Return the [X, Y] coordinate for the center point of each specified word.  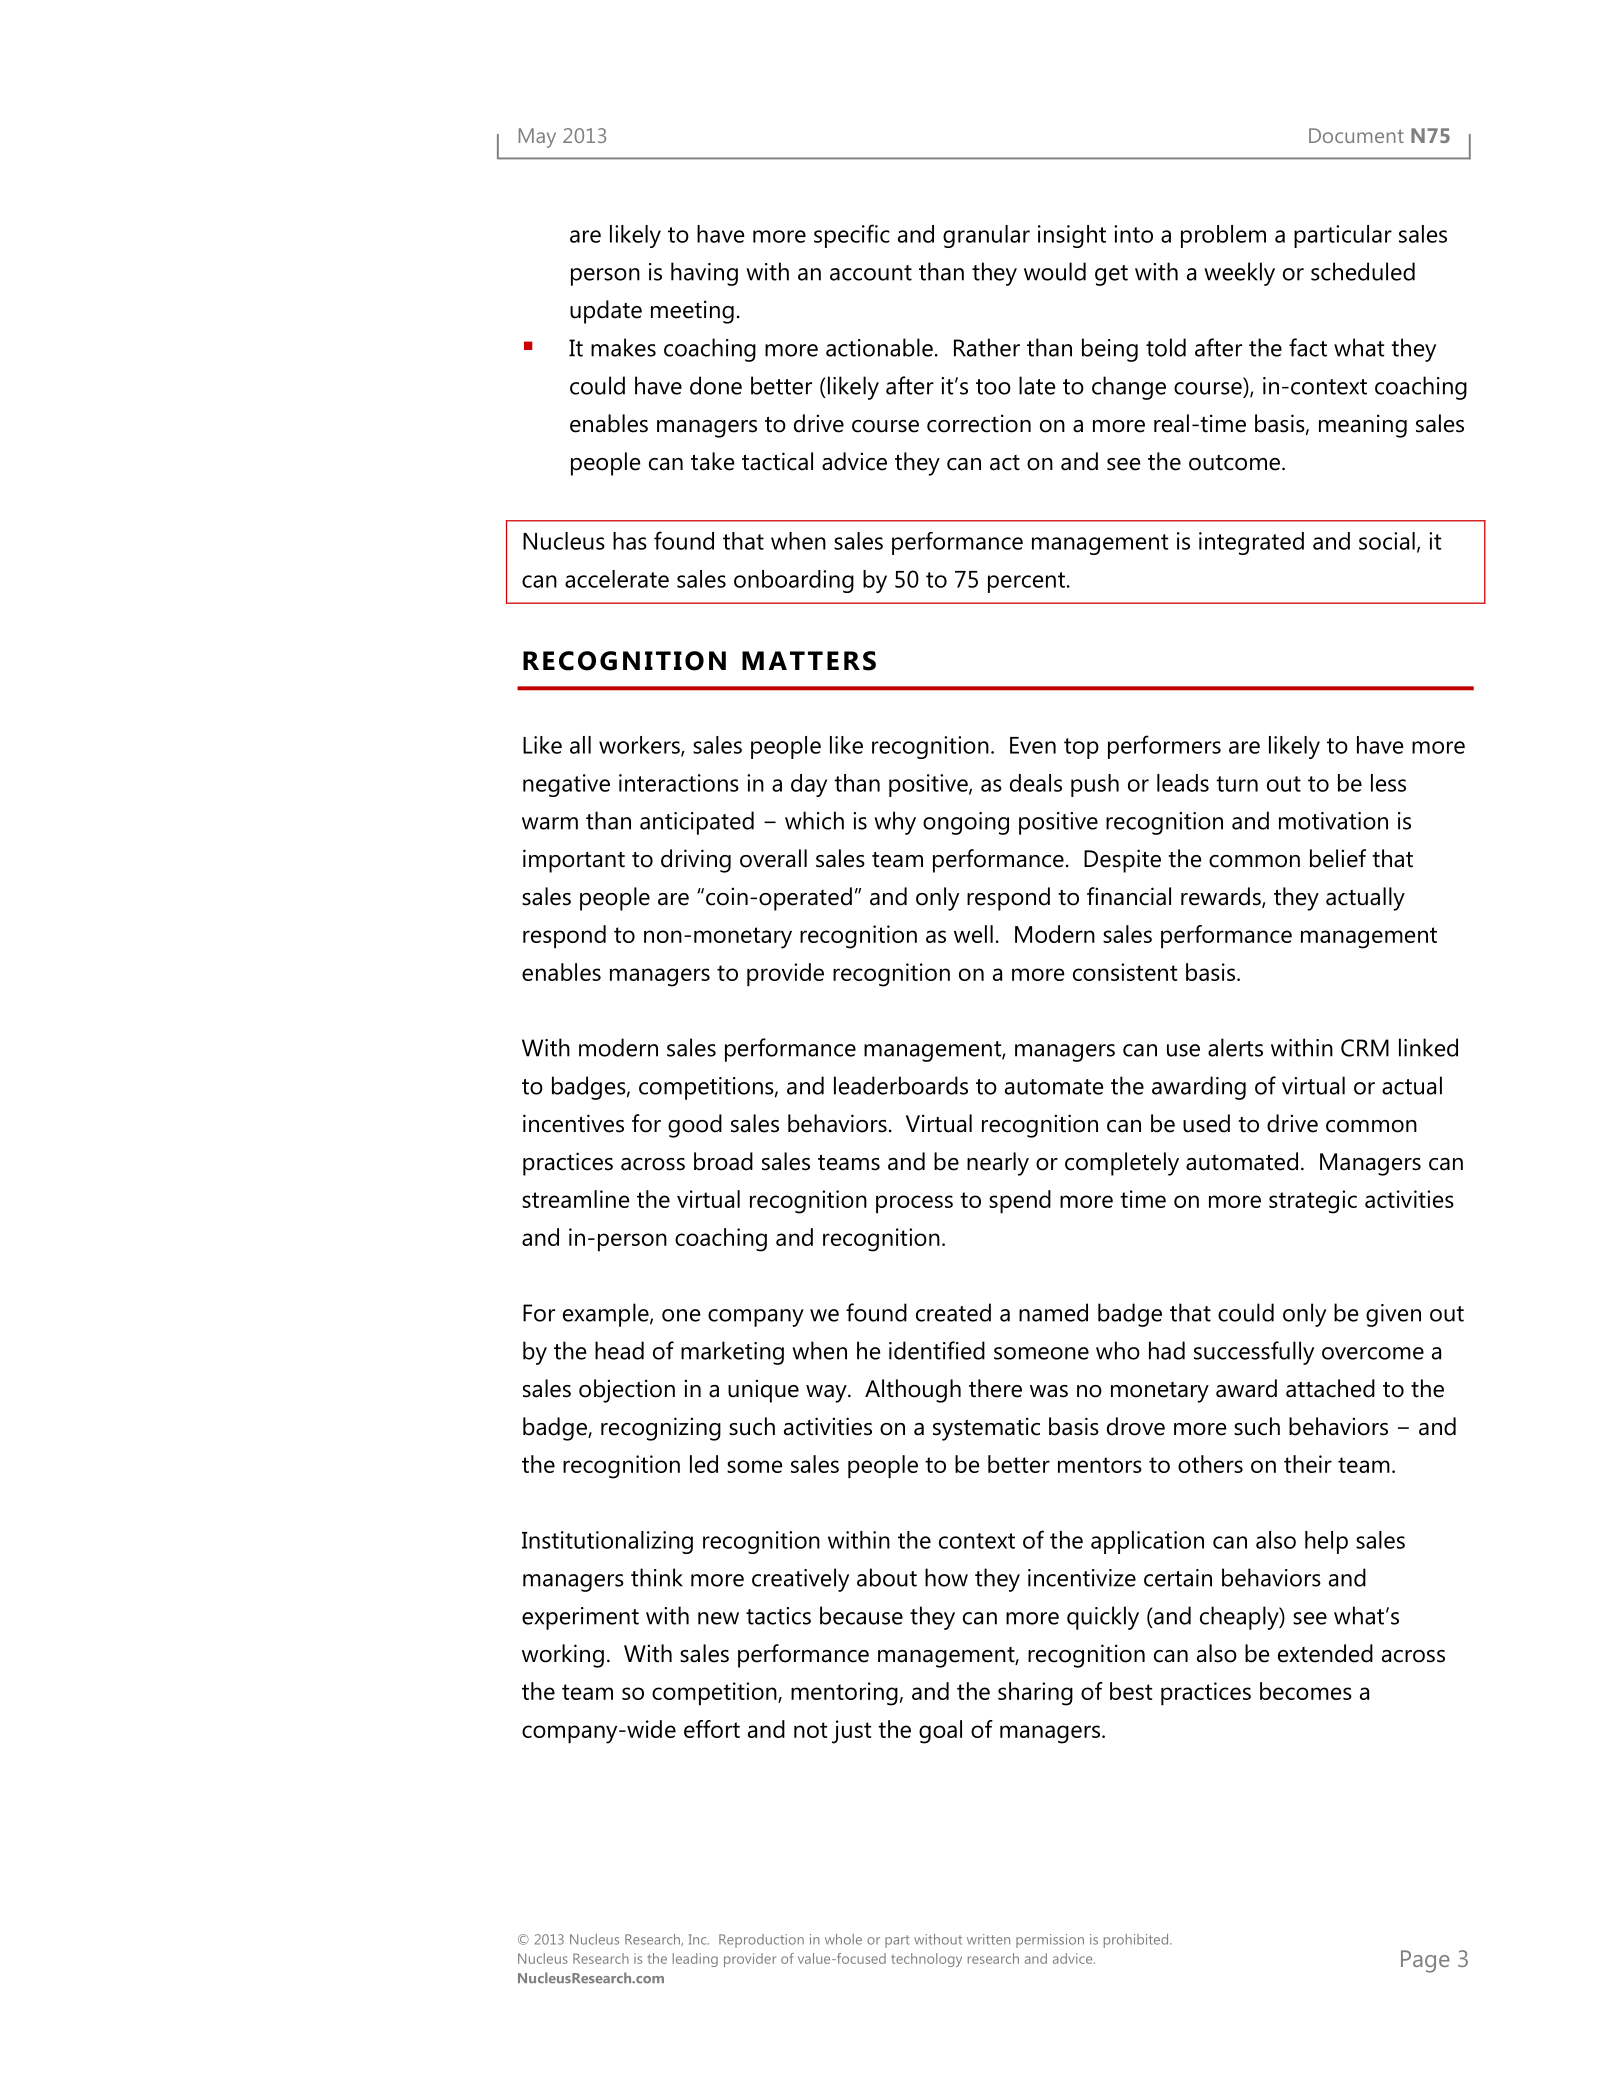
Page [1425, 1961]
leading [695, 1960]
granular [986, 236]
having [704, 274]
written [988, 1939]
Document [1356, 135]
